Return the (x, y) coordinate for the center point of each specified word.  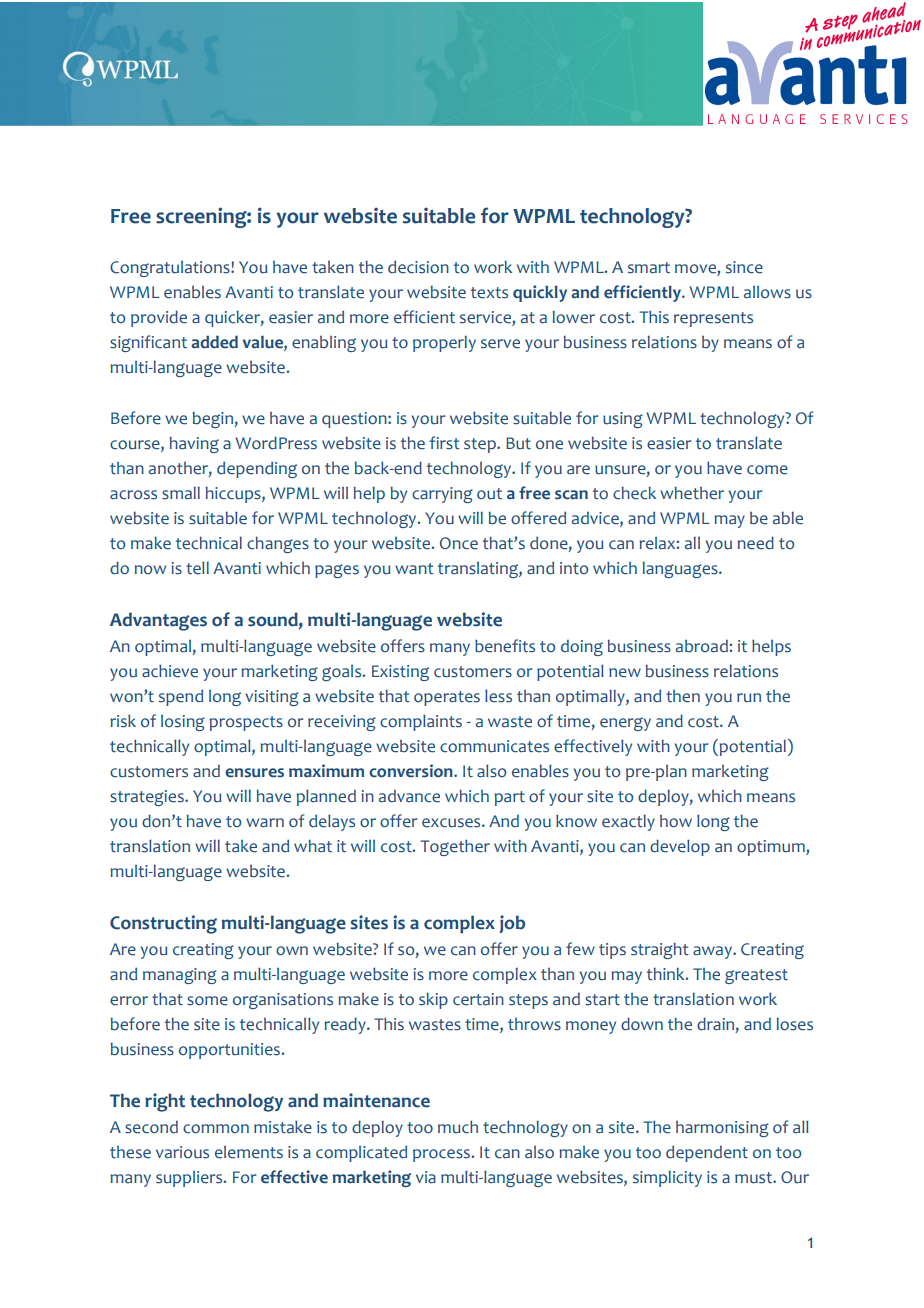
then (683, 696)
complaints (421, 722)
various (182, 1152)
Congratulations (171, 269)
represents (713, 319)
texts (489, 293)
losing (183, 723)
